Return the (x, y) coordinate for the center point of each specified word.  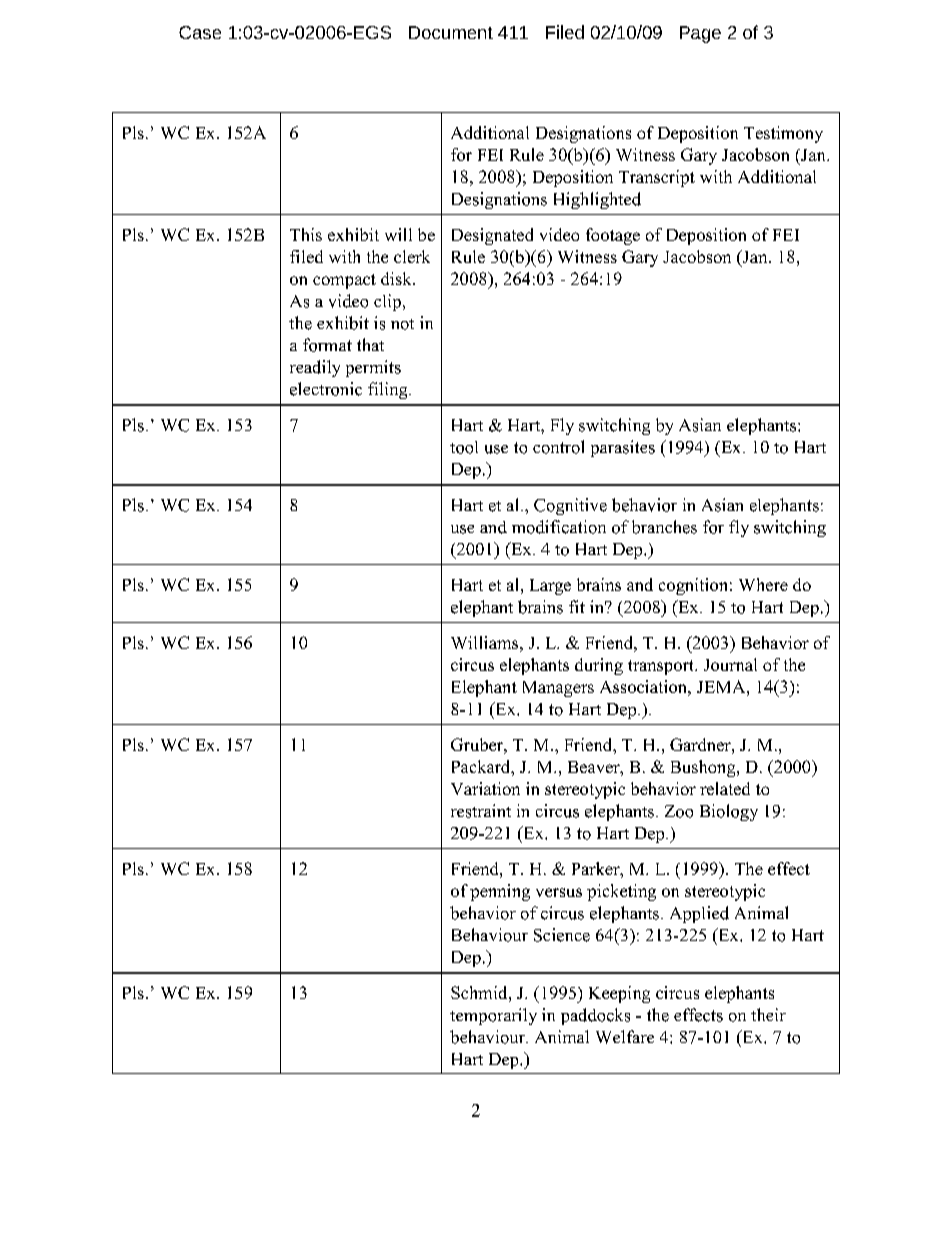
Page (700, 34)
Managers (558, 689)
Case (200, 32)
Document (451, 32)
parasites (623, 448)
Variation (485, 788)
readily (315, 368)
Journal (730, 664)
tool (464, 447)
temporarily (493, 1016)
